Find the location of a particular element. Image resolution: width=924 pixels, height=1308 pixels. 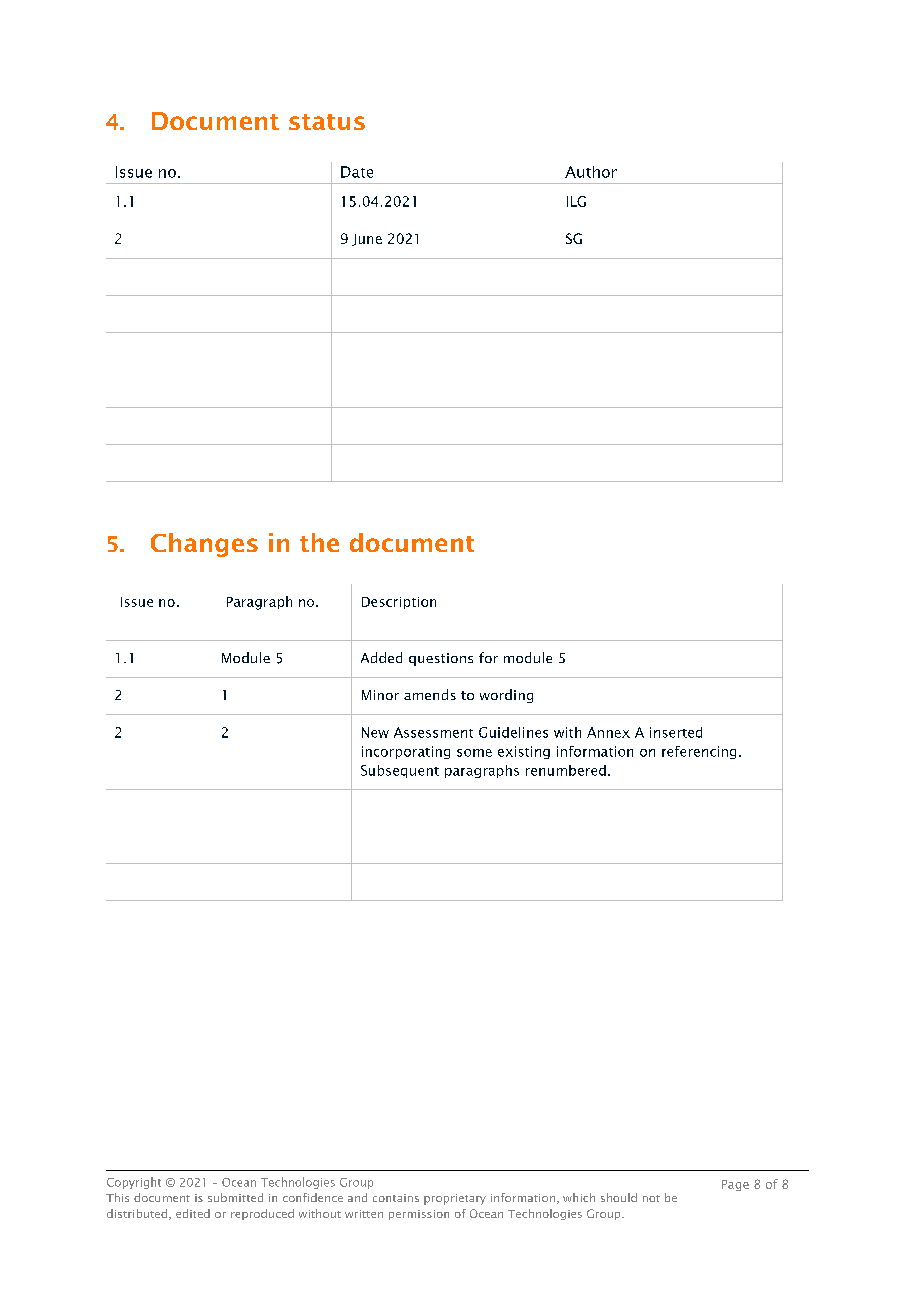

referencing is located at coordinates (699, 752).
